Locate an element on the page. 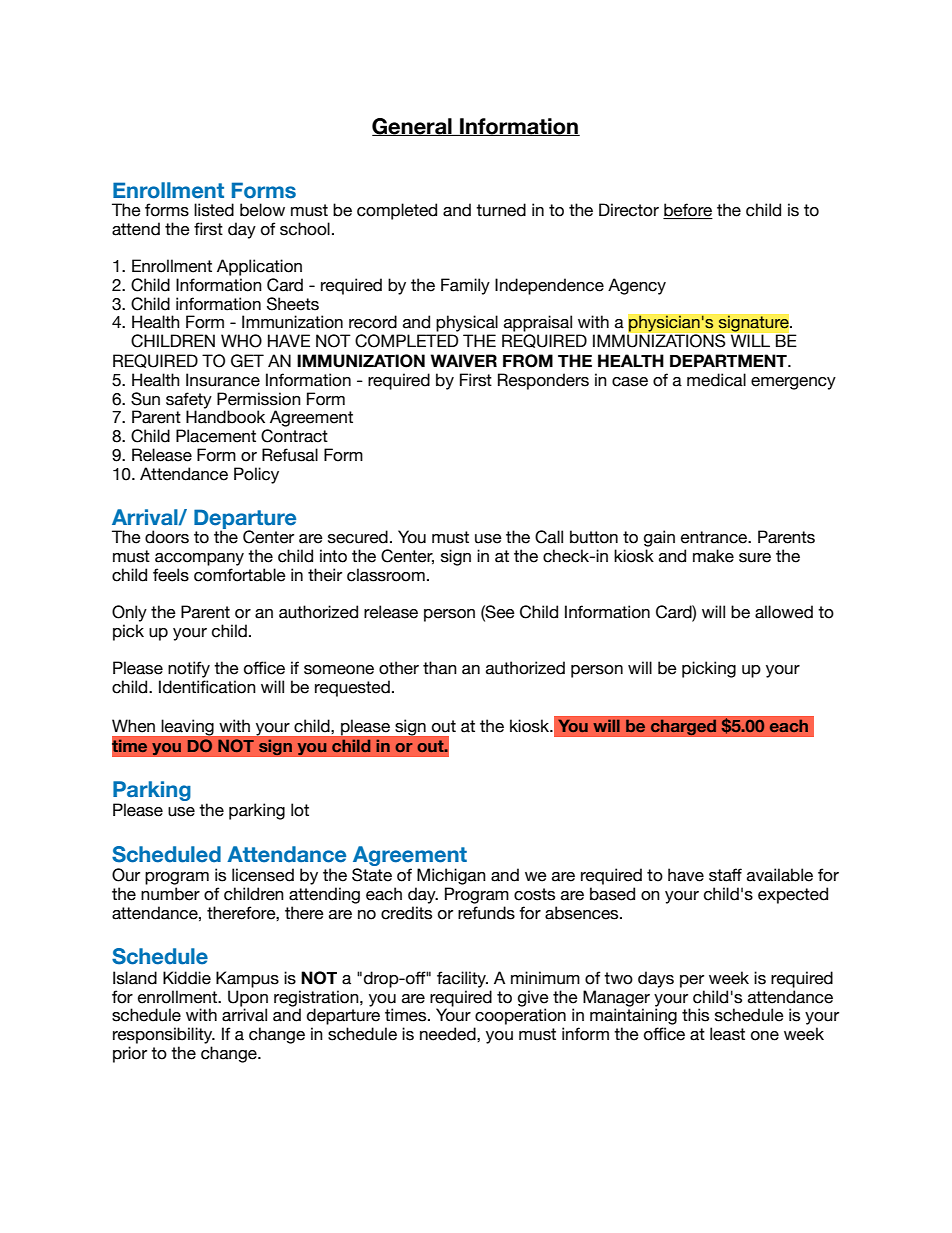 The width and height of the image is (952, 1233). listed is located at coordinates (214, 210).
